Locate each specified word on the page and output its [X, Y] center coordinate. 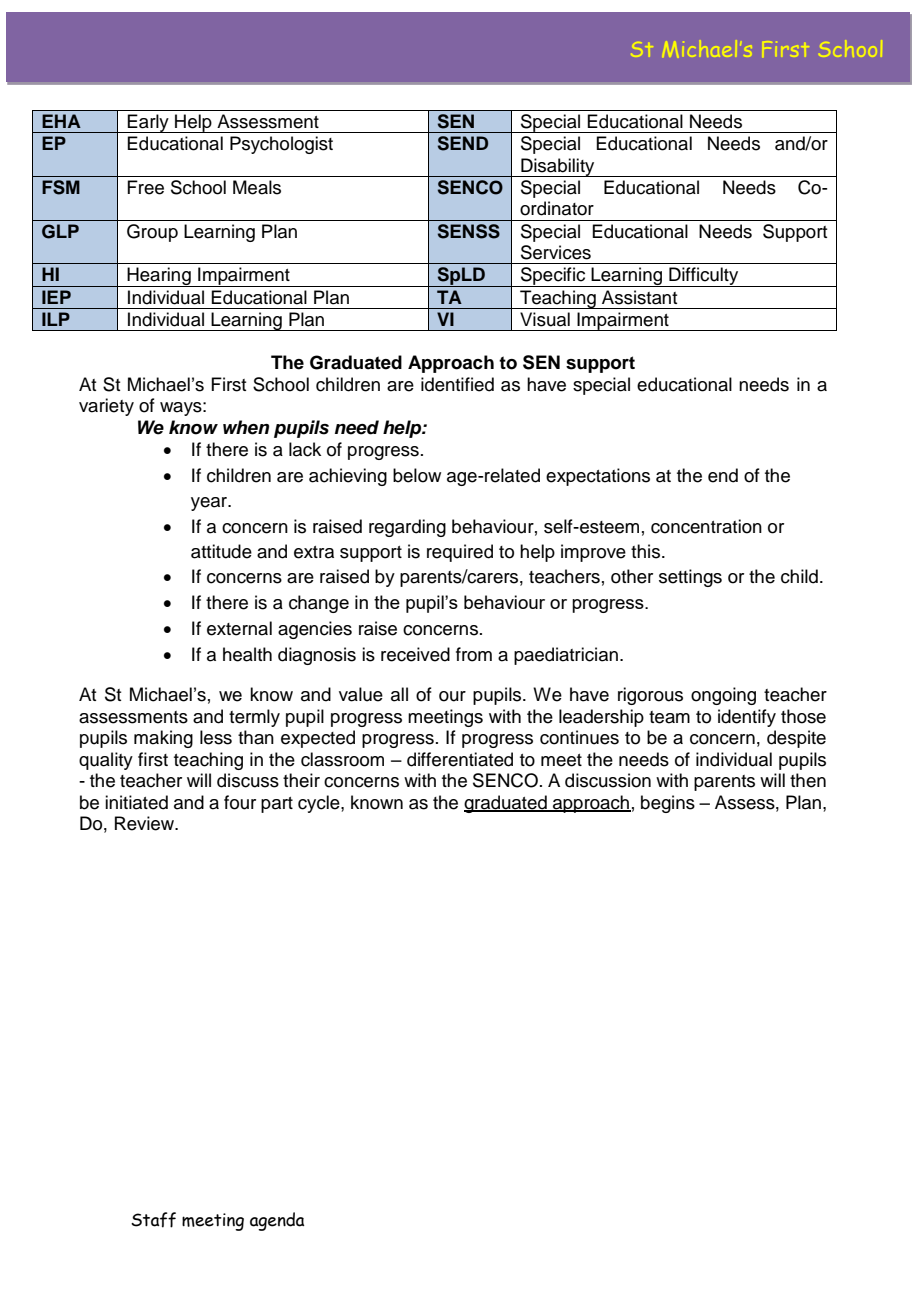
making [163, 739]
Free [145, 187]
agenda [277, 1221]
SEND [463, 143]
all [399, 694]
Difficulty [704, 277]
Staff [153, 1220]
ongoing [723, 696]
